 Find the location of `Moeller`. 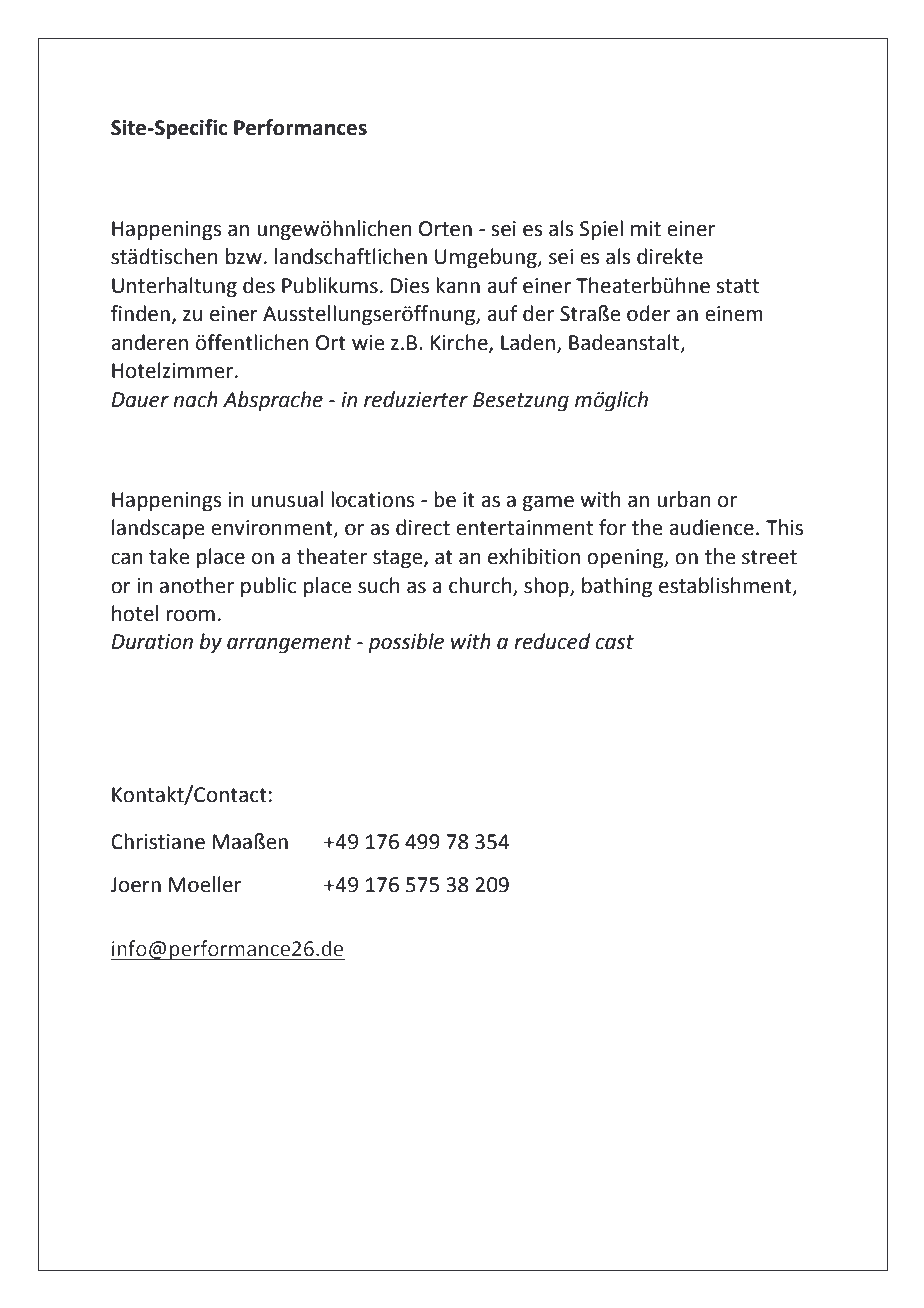

Moeller is located at coordinates (205, 884).
